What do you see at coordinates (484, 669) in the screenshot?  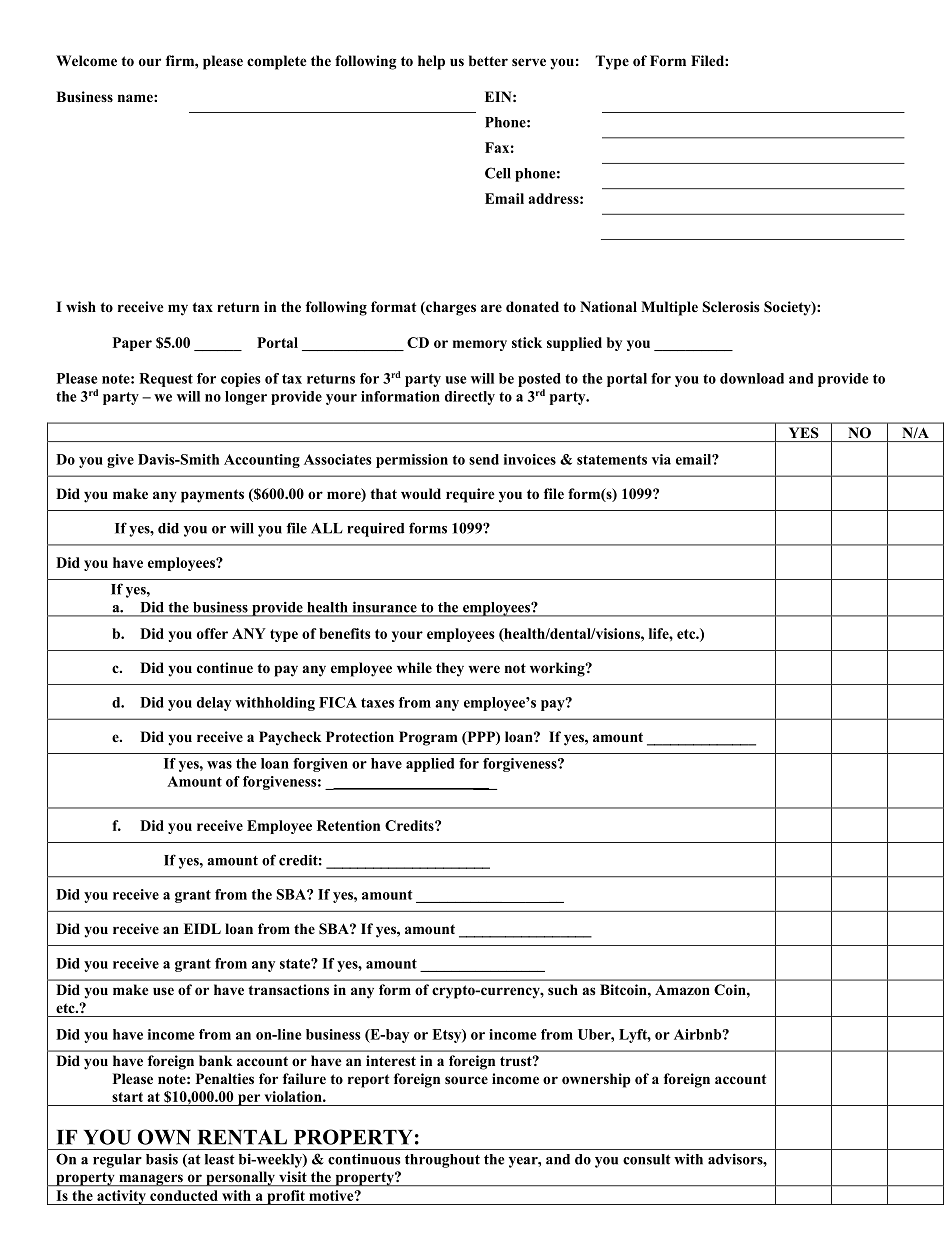 I see `were` at bounding box center [484, 669].
